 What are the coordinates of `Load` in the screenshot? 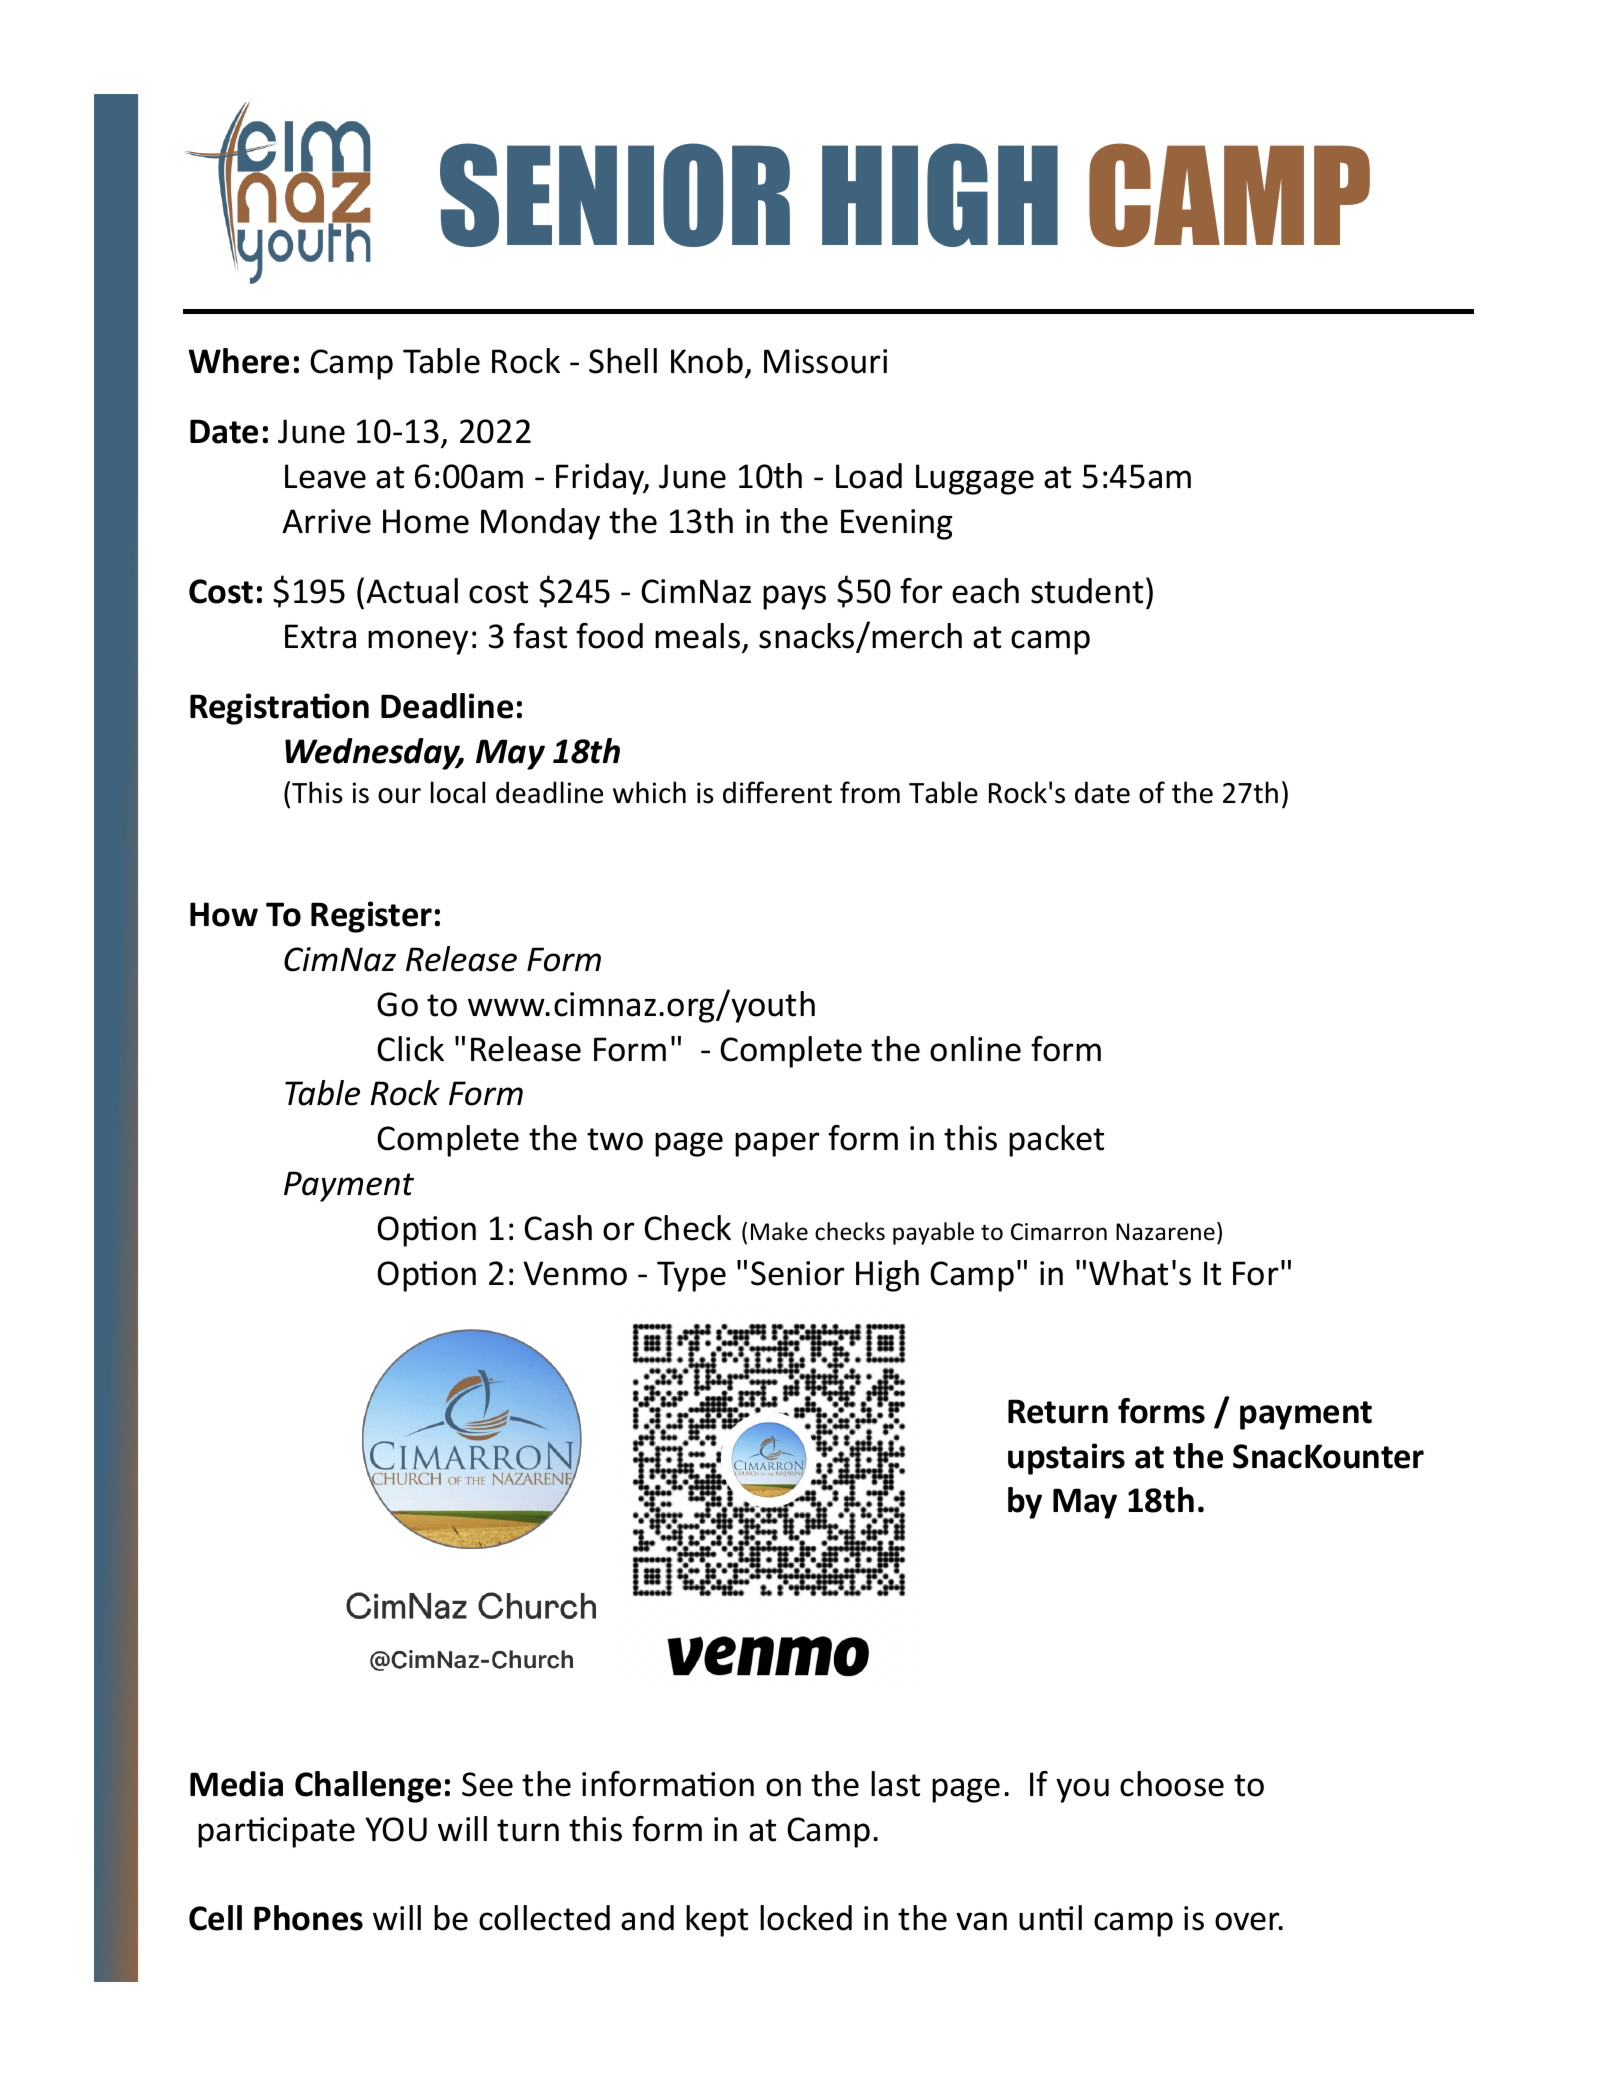 It's located at (869, 476).
